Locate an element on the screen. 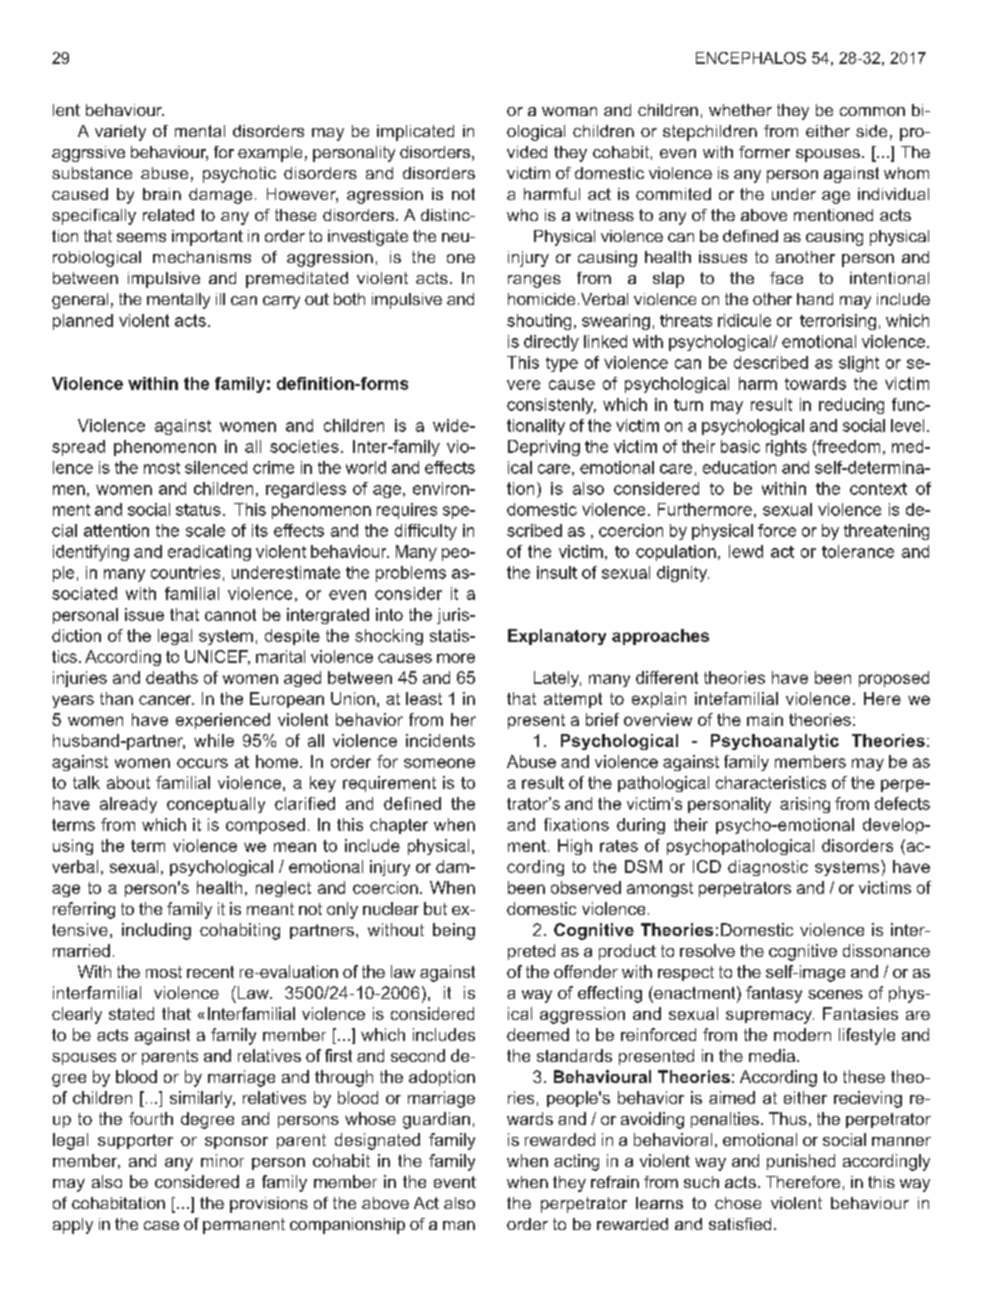  acting is located at coordinates (576, 1162).
